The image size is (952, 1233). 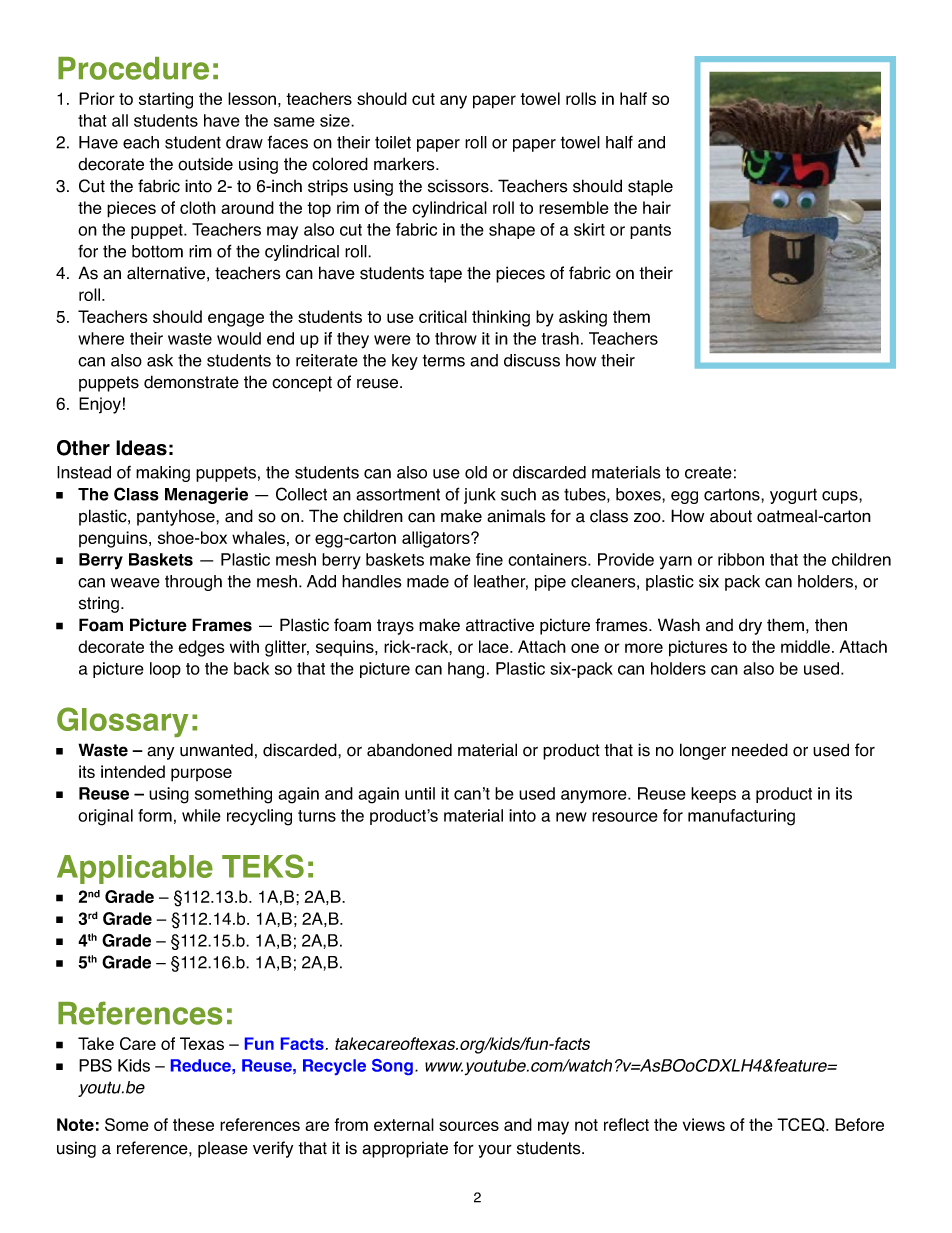 What do you see at coordinates (393, 142) in the screenshot?
I see `toilet` at bounding box center [393, 142].
